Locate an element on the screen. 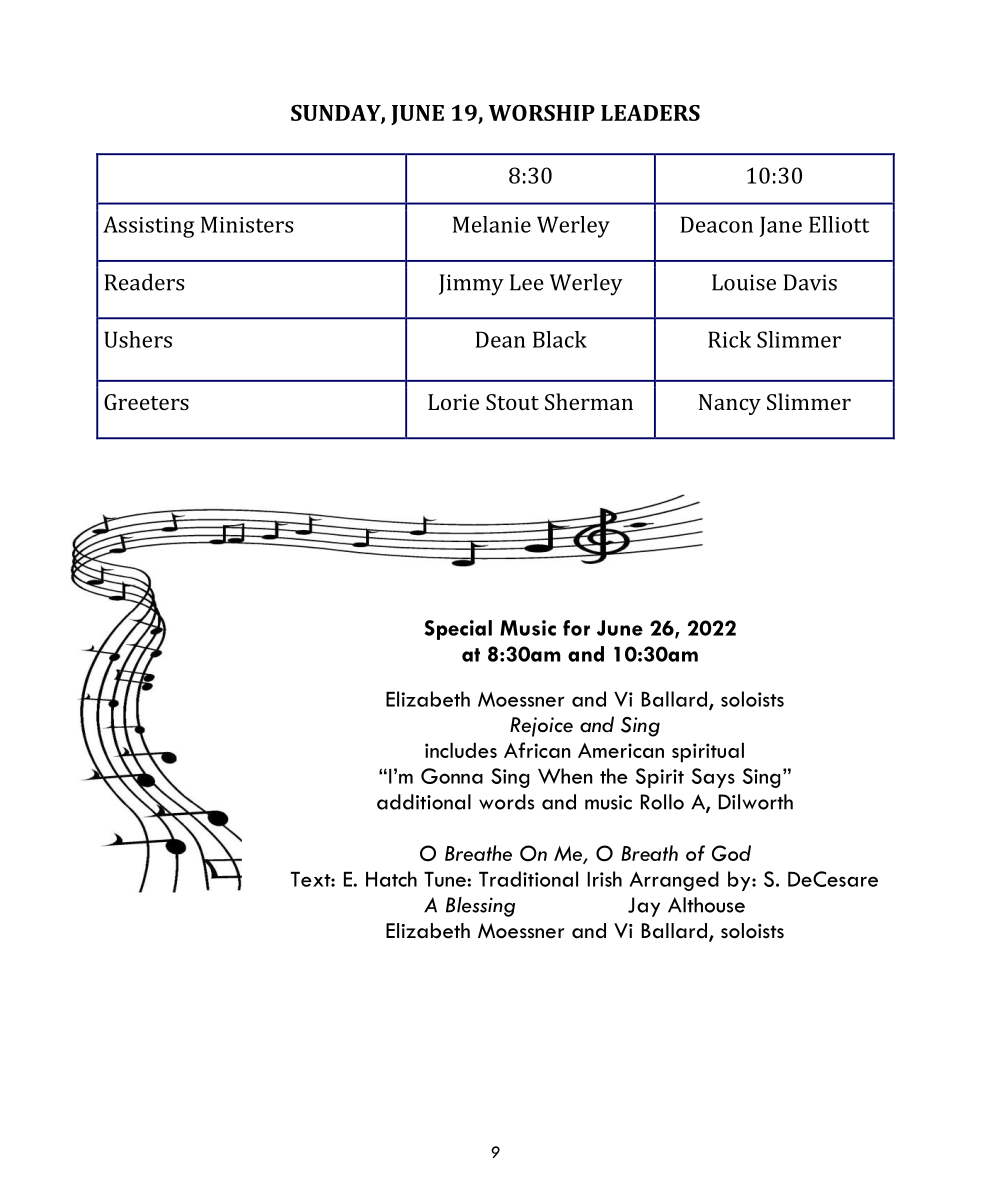 Image resolution: width=991 pixels, height=1204 pixels. Says is located at coordinates (713, 778).
